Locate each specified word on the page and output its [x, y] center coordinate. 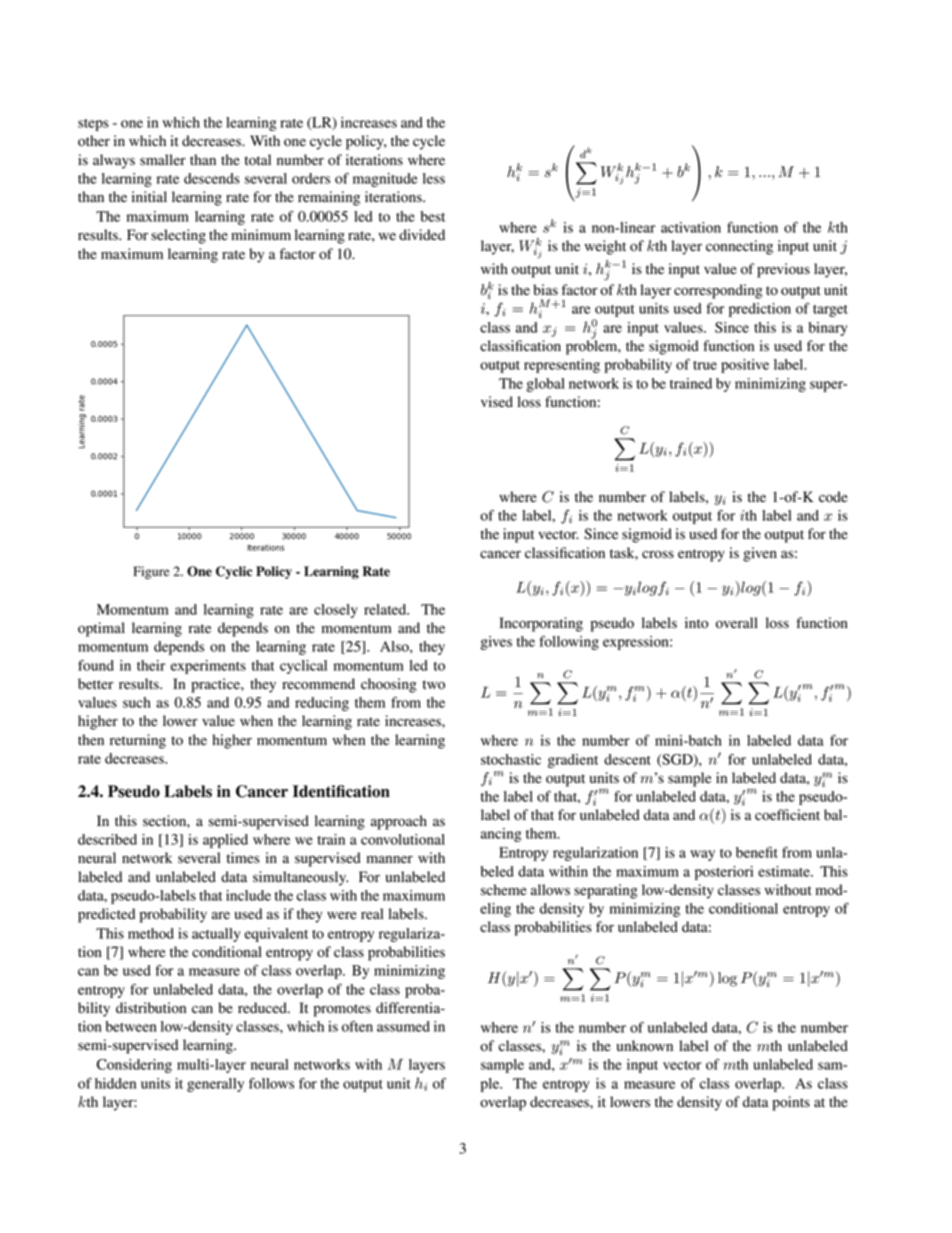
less [434, 178]
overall [737, 623]
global [545, 385]
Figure [151, 572]
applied [225, 841]
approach [399, 822]
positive [745, 366]
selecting [178, 236]
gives [496, 643]
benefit [757, 852]
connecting [739, 247]
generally [215, 1085]
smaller [163, 159]
